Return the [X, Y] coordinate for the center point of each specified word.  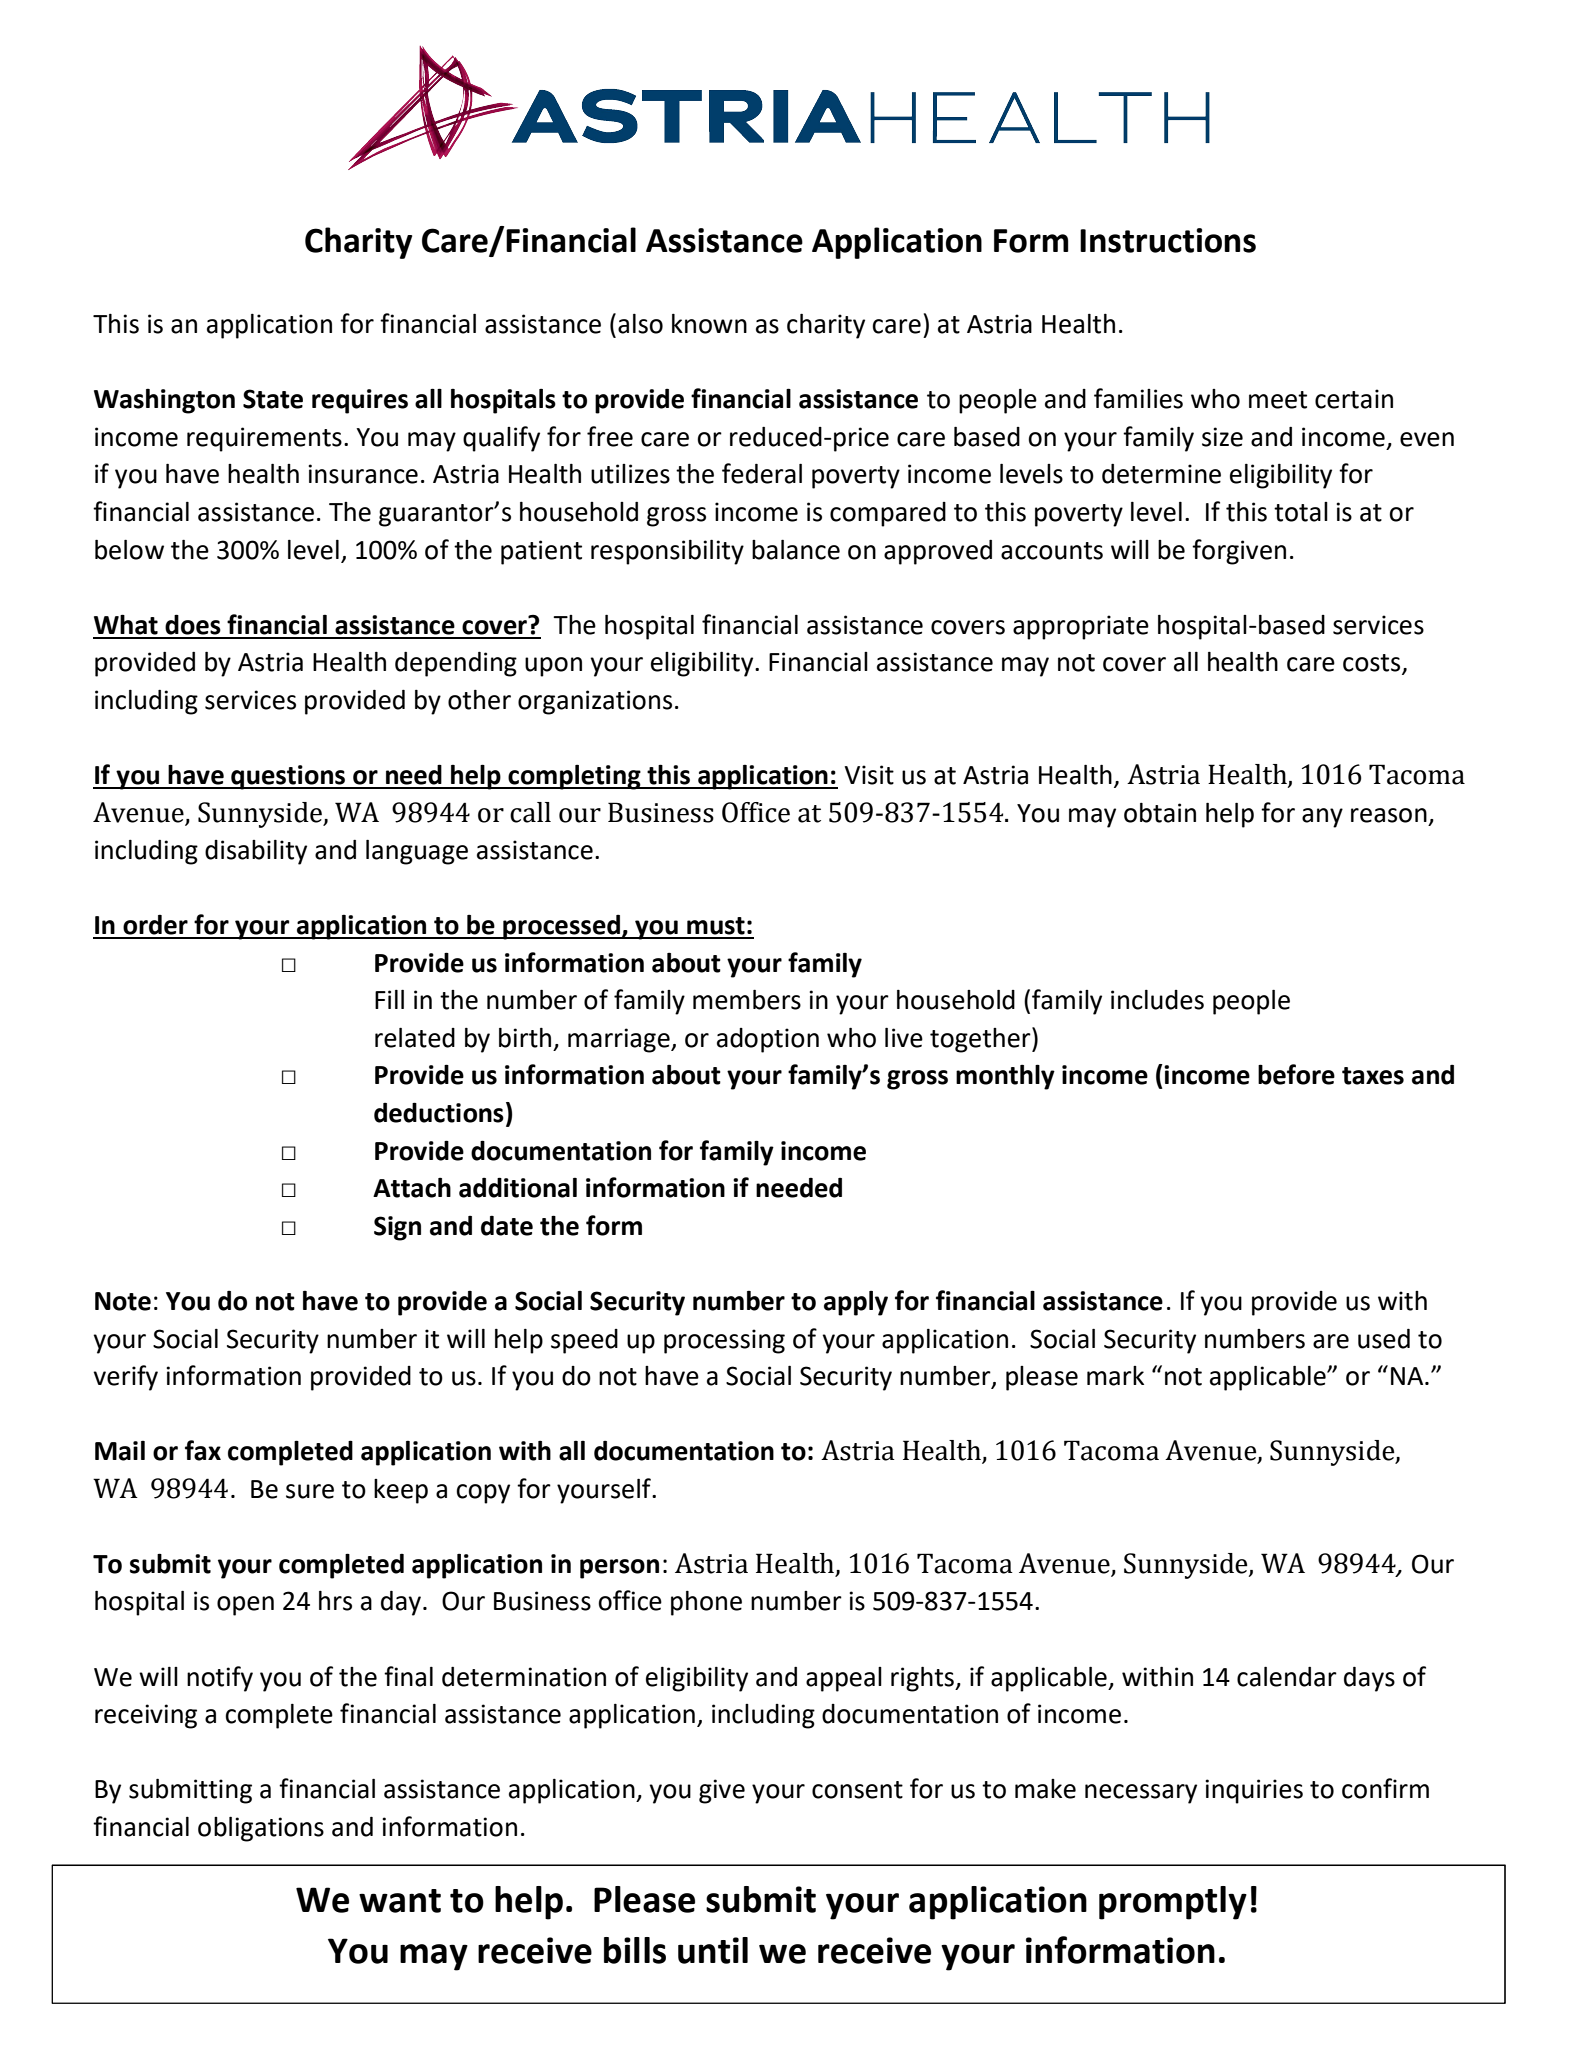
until [713, 1950]
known [709, 324]
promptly [1173, 1903]
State [273, 399]
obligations [261, 1829]
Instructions [1168, 240]
